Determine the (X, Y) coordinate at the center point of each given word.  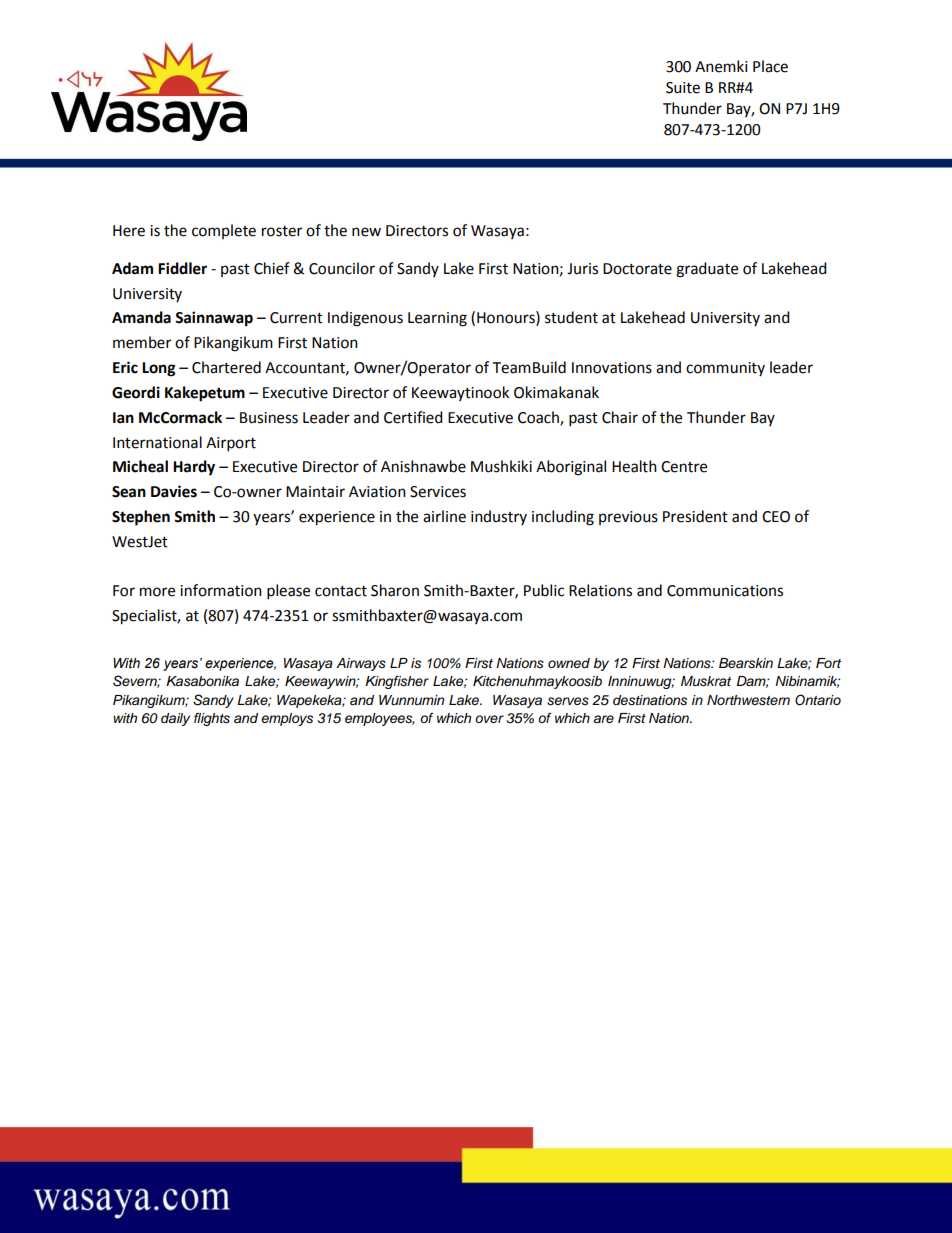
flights (212, 719)
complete (224, 231)
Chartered (226, 367)
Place (770, 66)
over (489, 719)
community (725, 369)
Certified (413, 417)
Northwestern (748, 700)
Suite (683, 88)
